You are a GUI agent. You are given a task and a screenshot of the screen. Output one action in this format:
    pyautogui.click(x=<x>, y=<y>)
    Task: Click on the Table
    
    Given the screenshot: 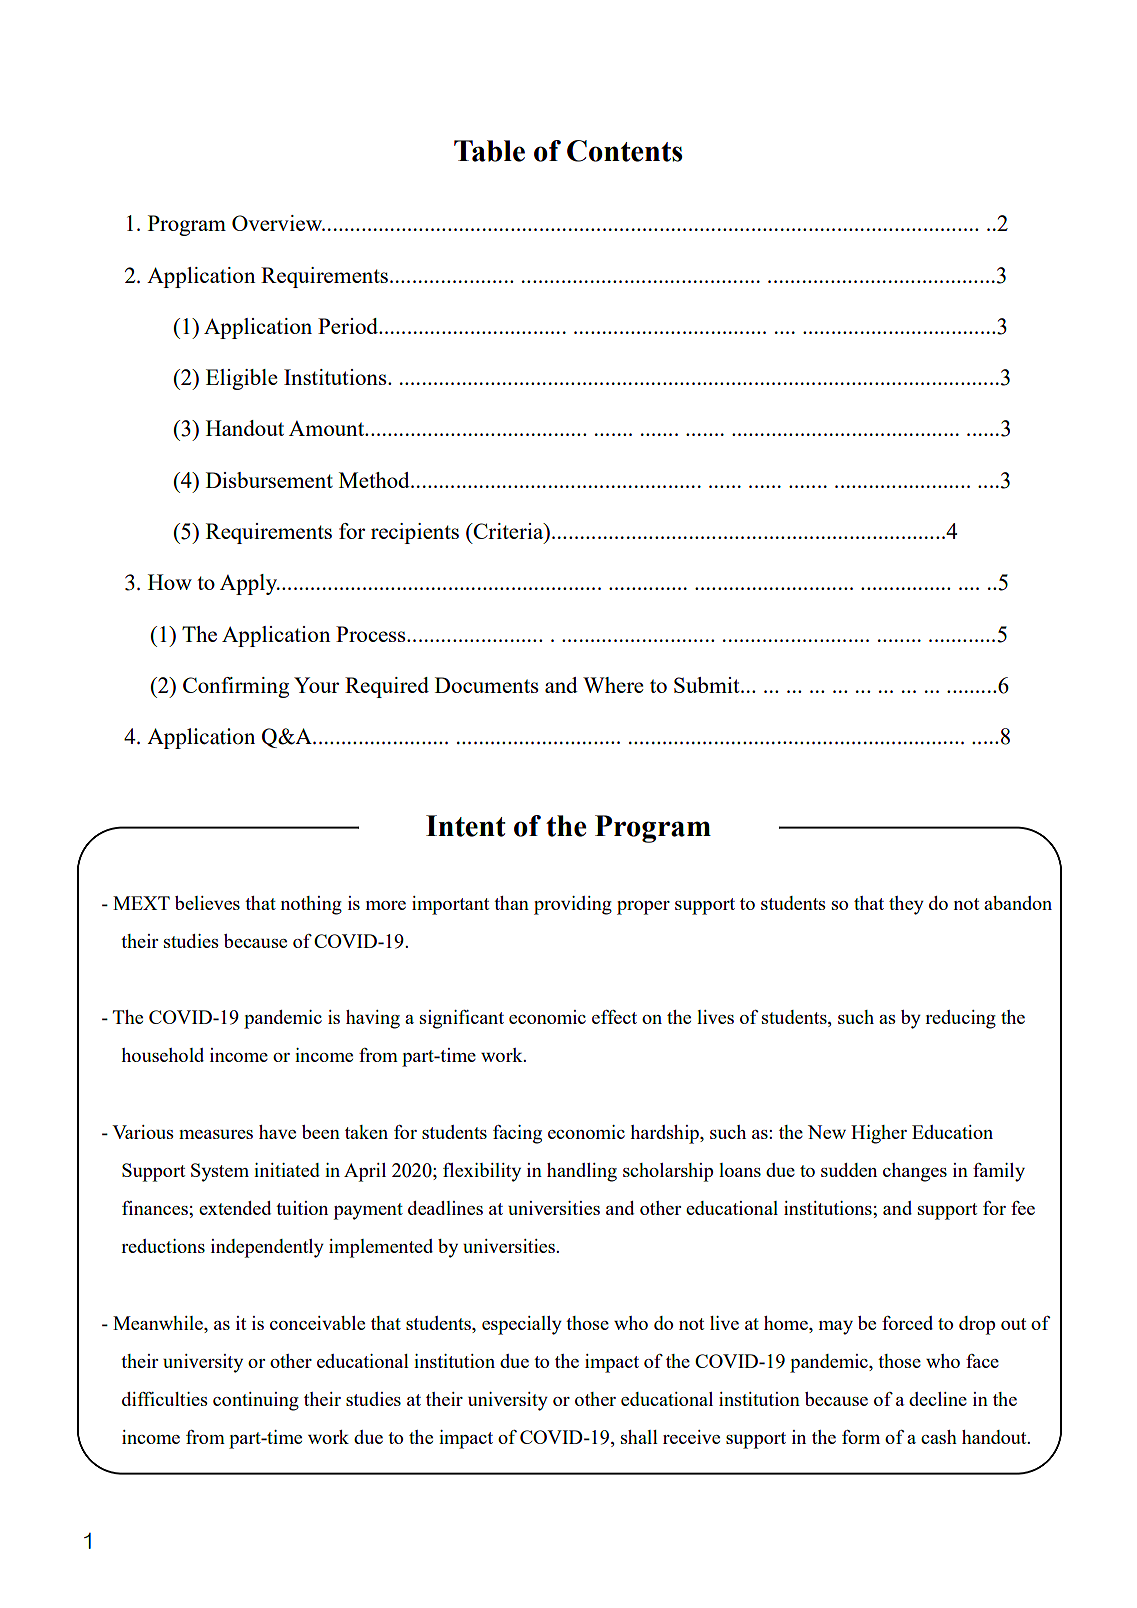 What is the action you would take?
    pyautogui.click(x=489, y=151)
